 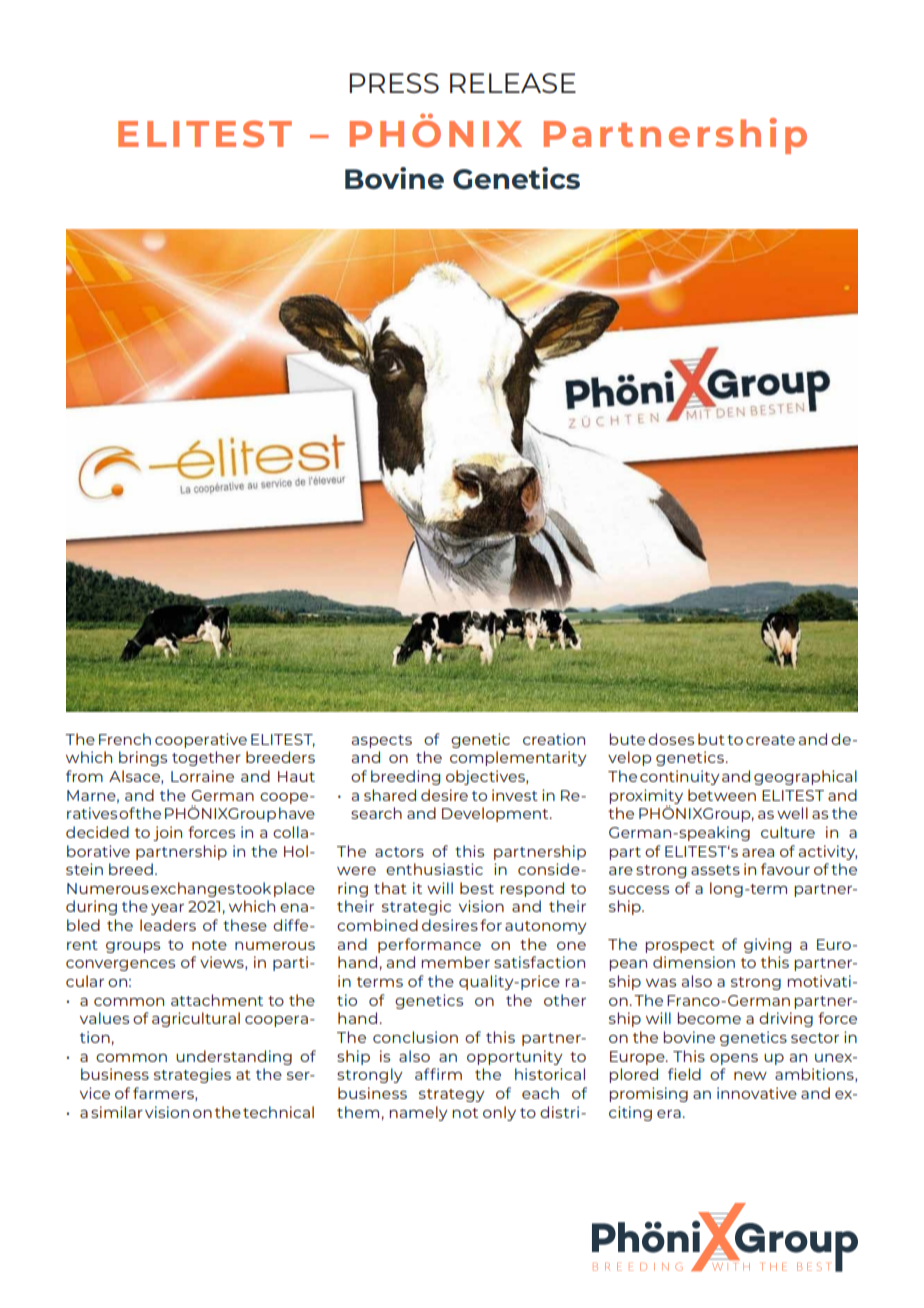 What do you see at coordinates (513, 83) in the image?
I see `RELEASE` at bounding box center [513, 83].
